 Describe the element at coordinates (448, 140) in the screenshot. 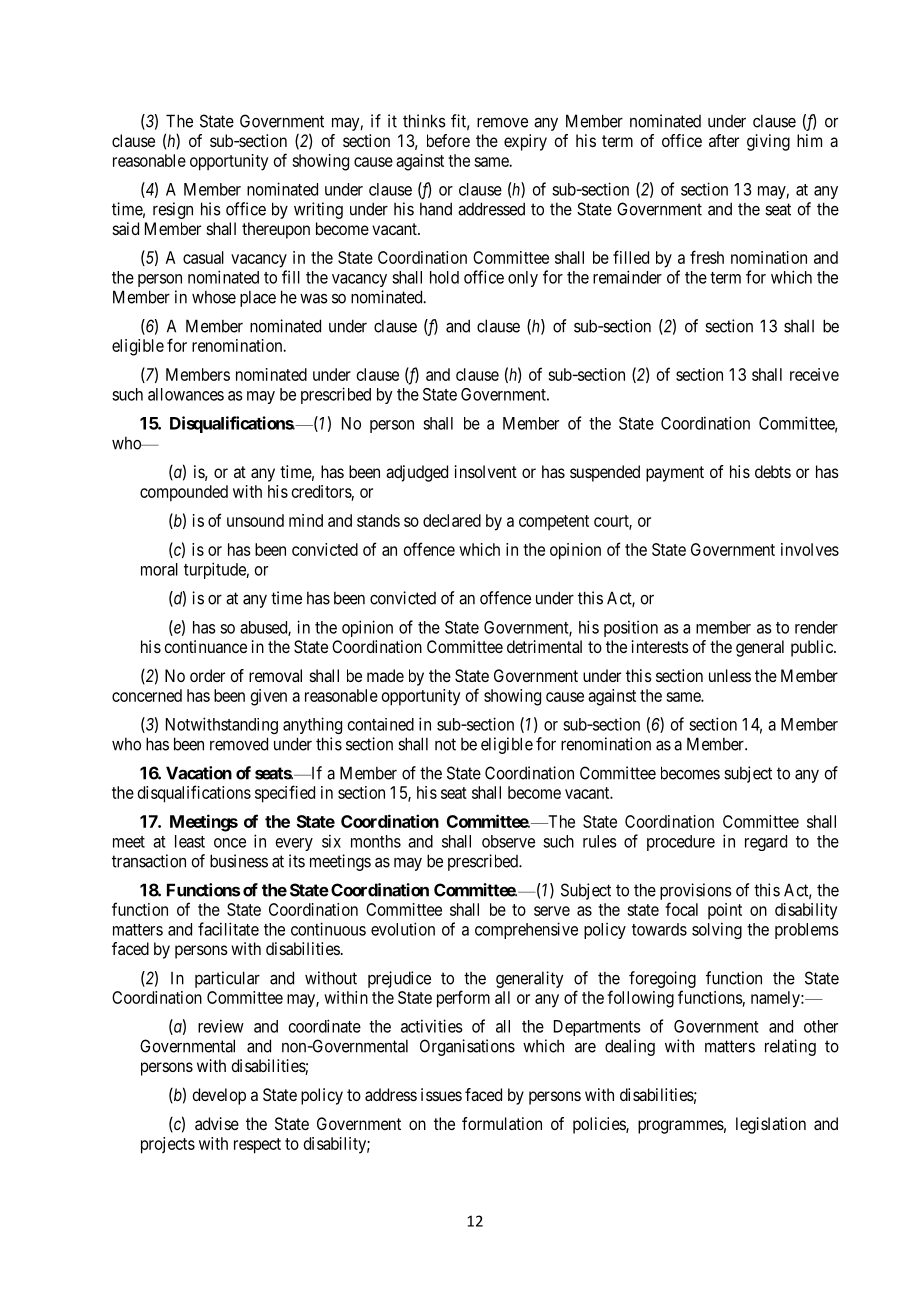

I see `before` at that location.
